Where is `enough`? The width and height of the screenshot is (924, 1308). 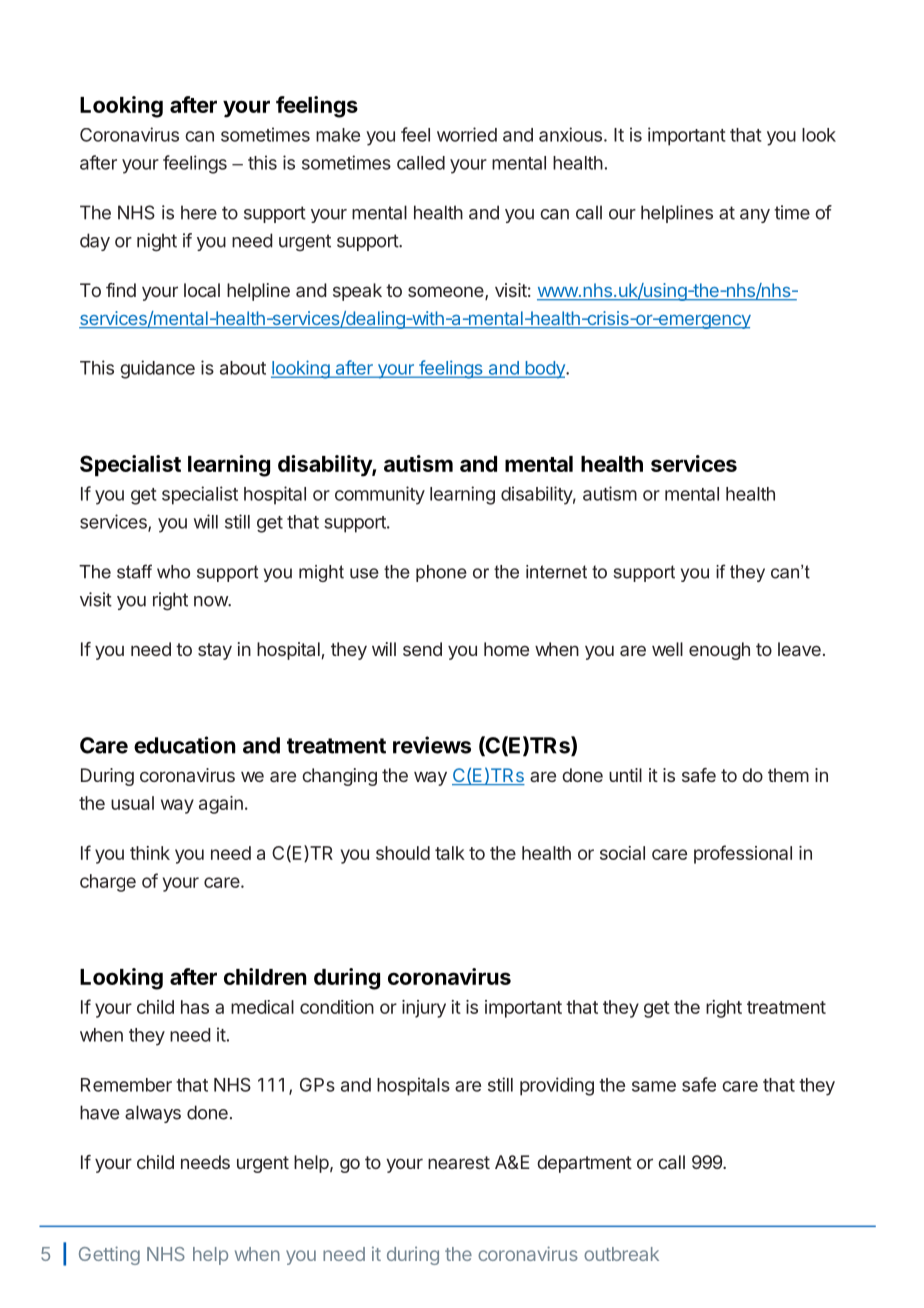
enough is located at coordinates (719, 651).
